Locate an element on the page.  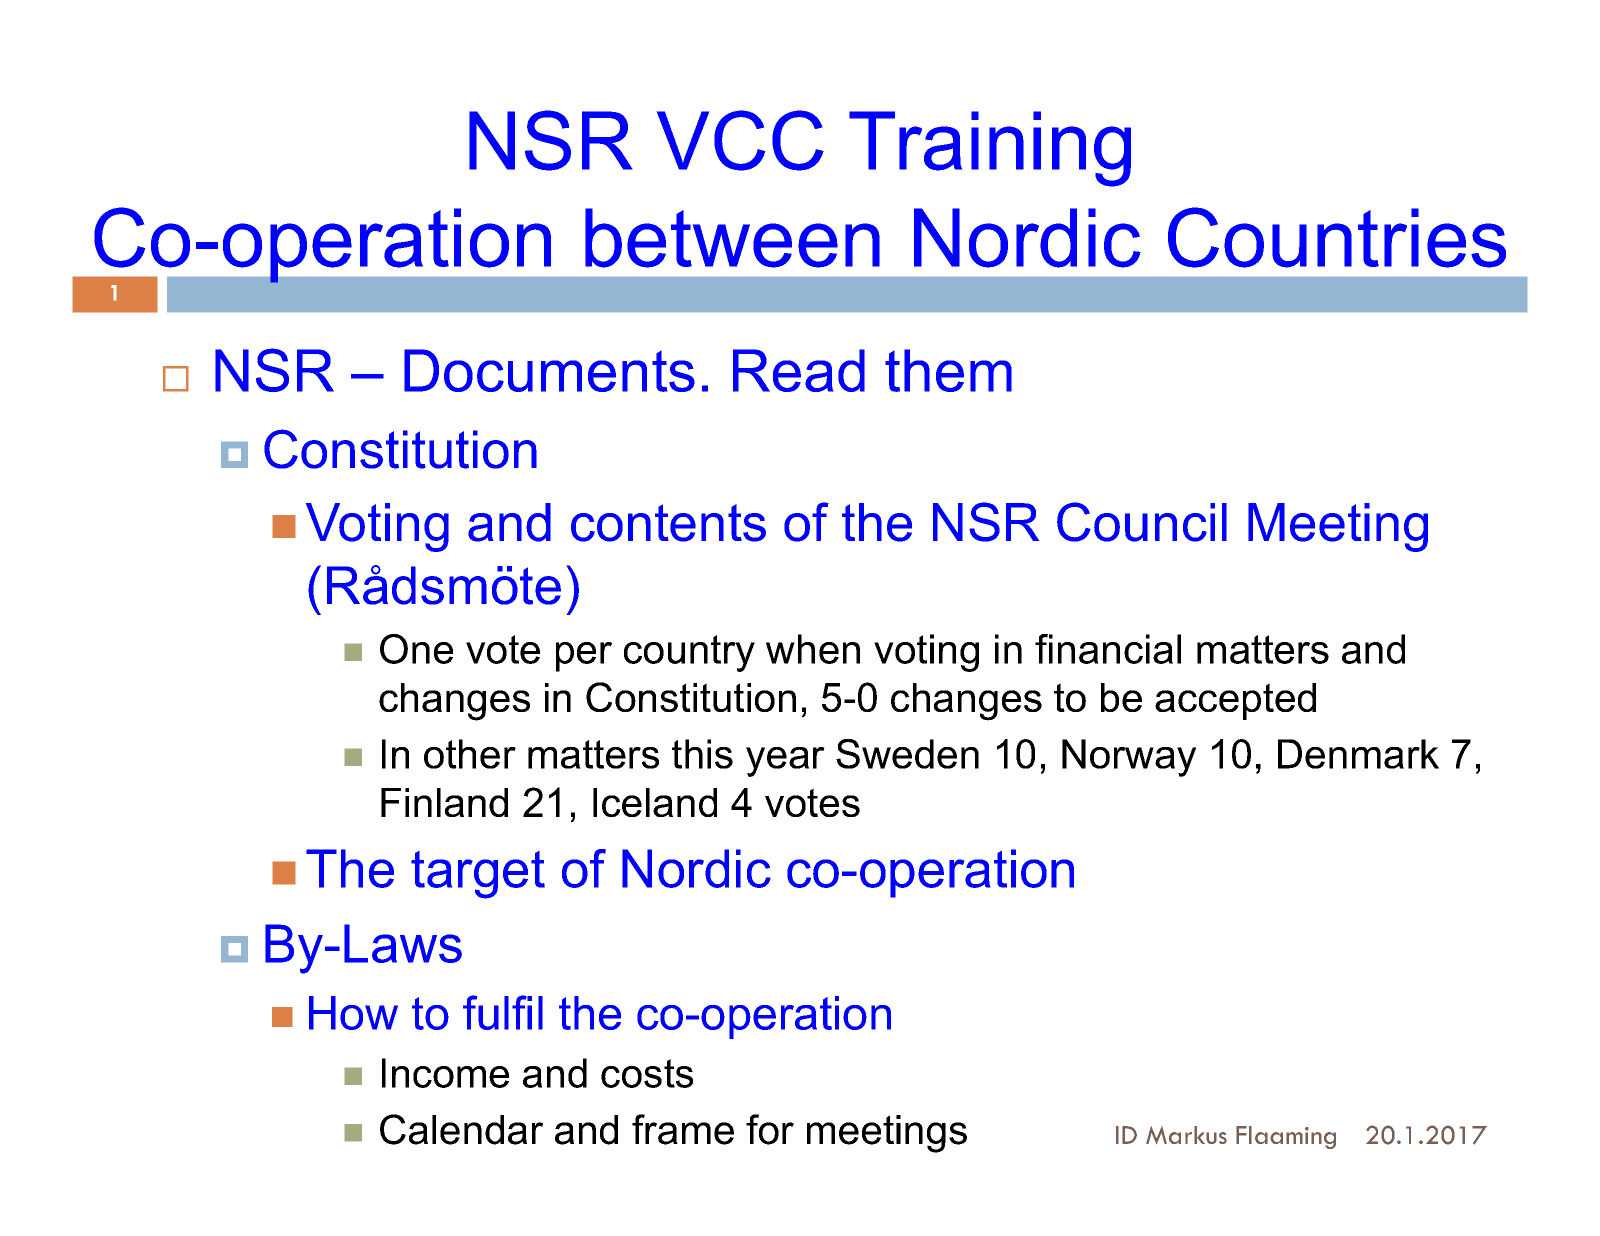
Training is located at coordinates (990, 149).
